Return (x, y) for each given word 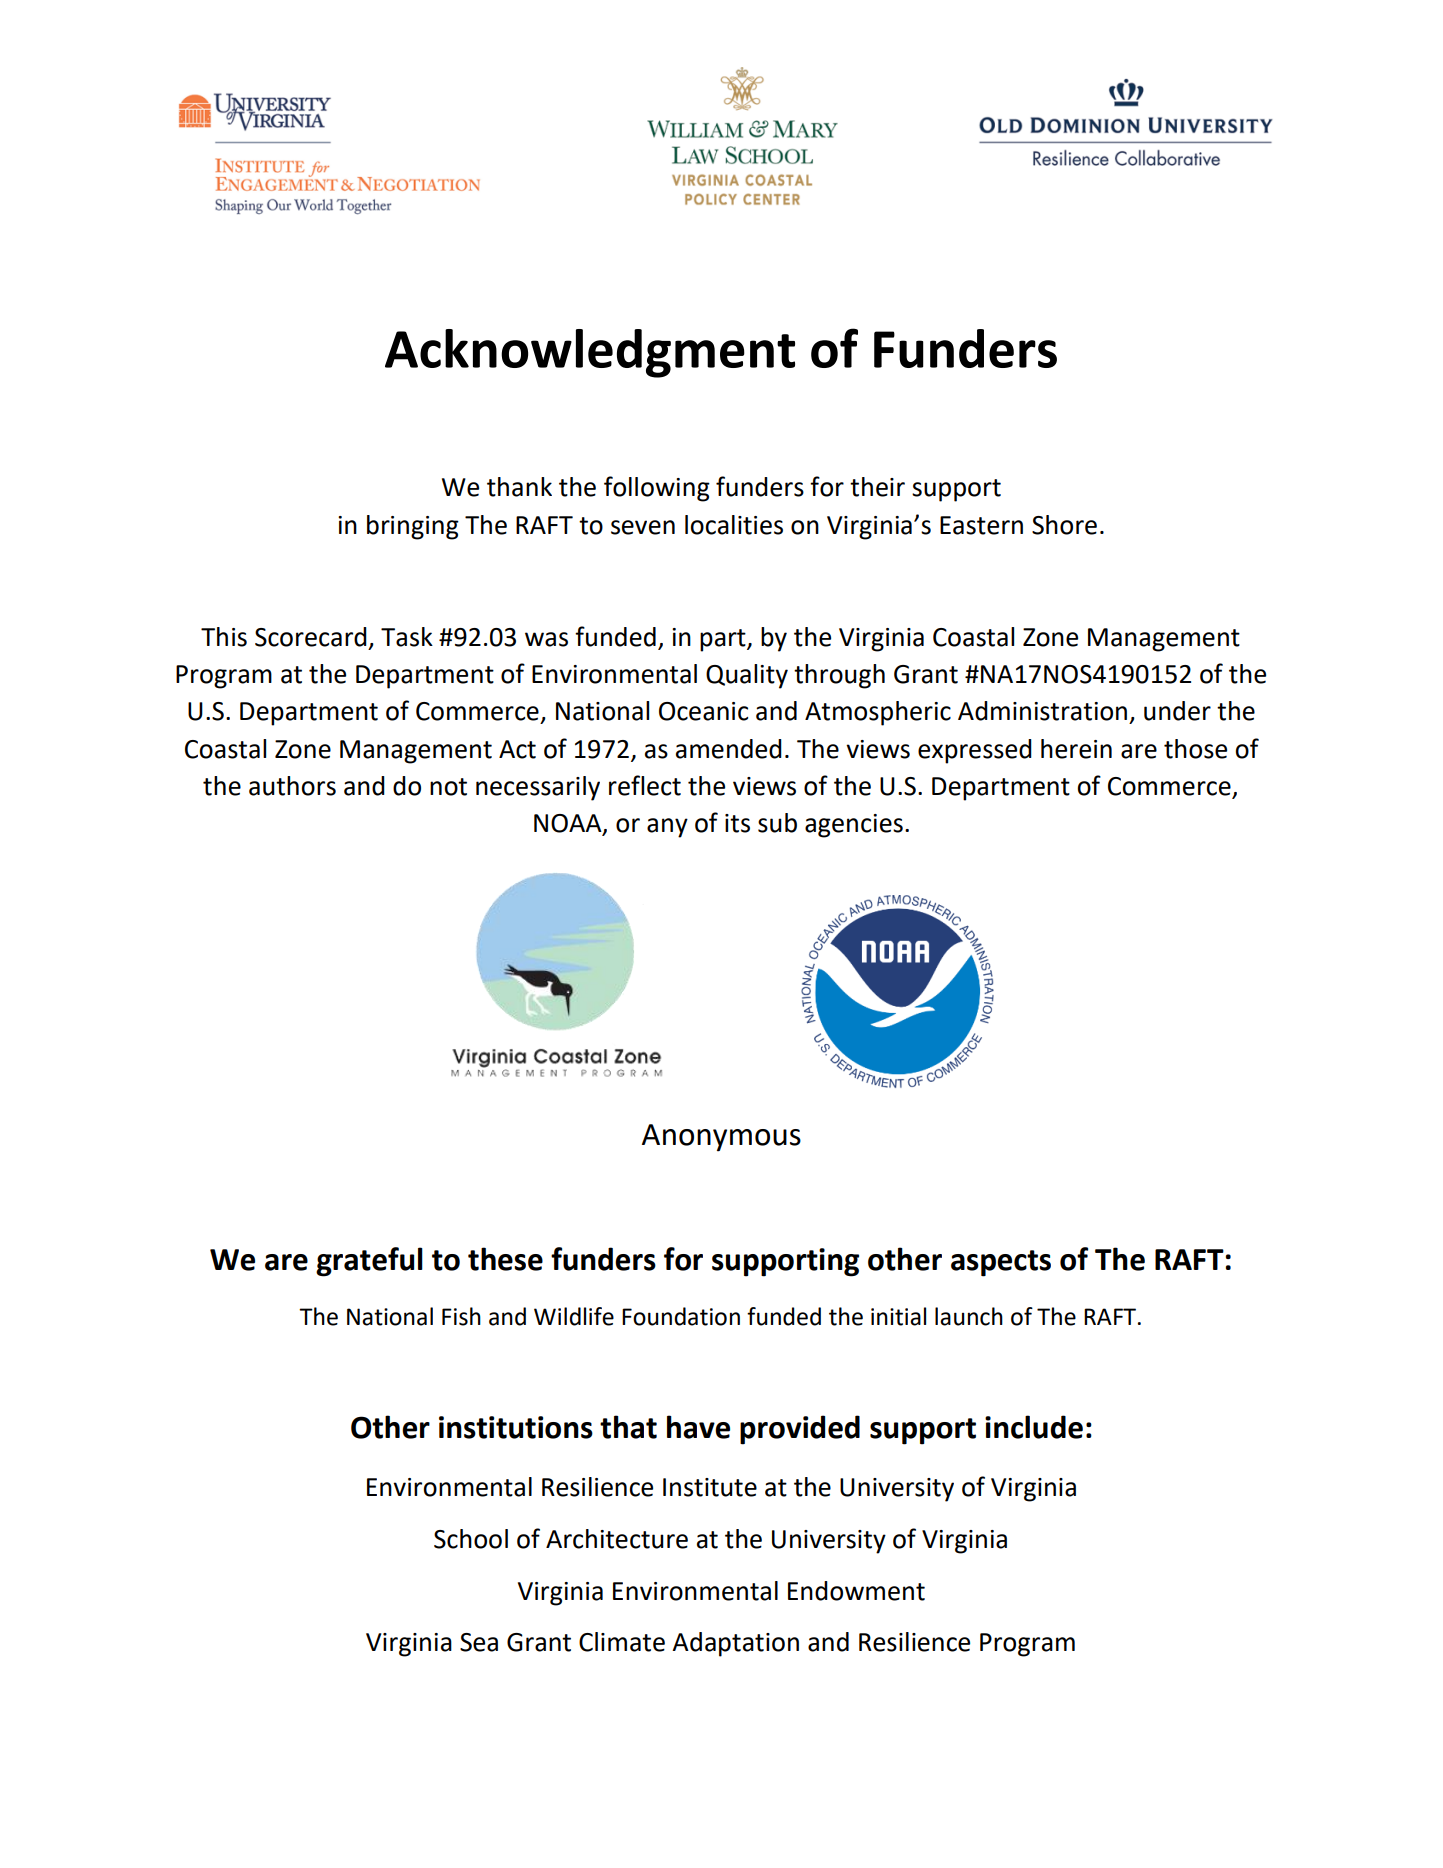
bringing (413, 527)
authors (292, 786)
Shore (1064, 525)
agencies (854, 826)
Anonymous (721, 1138)
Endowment (856, 1591)
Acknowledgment (590, 353)
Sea (479, 1642)
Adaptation (735, 1644)
